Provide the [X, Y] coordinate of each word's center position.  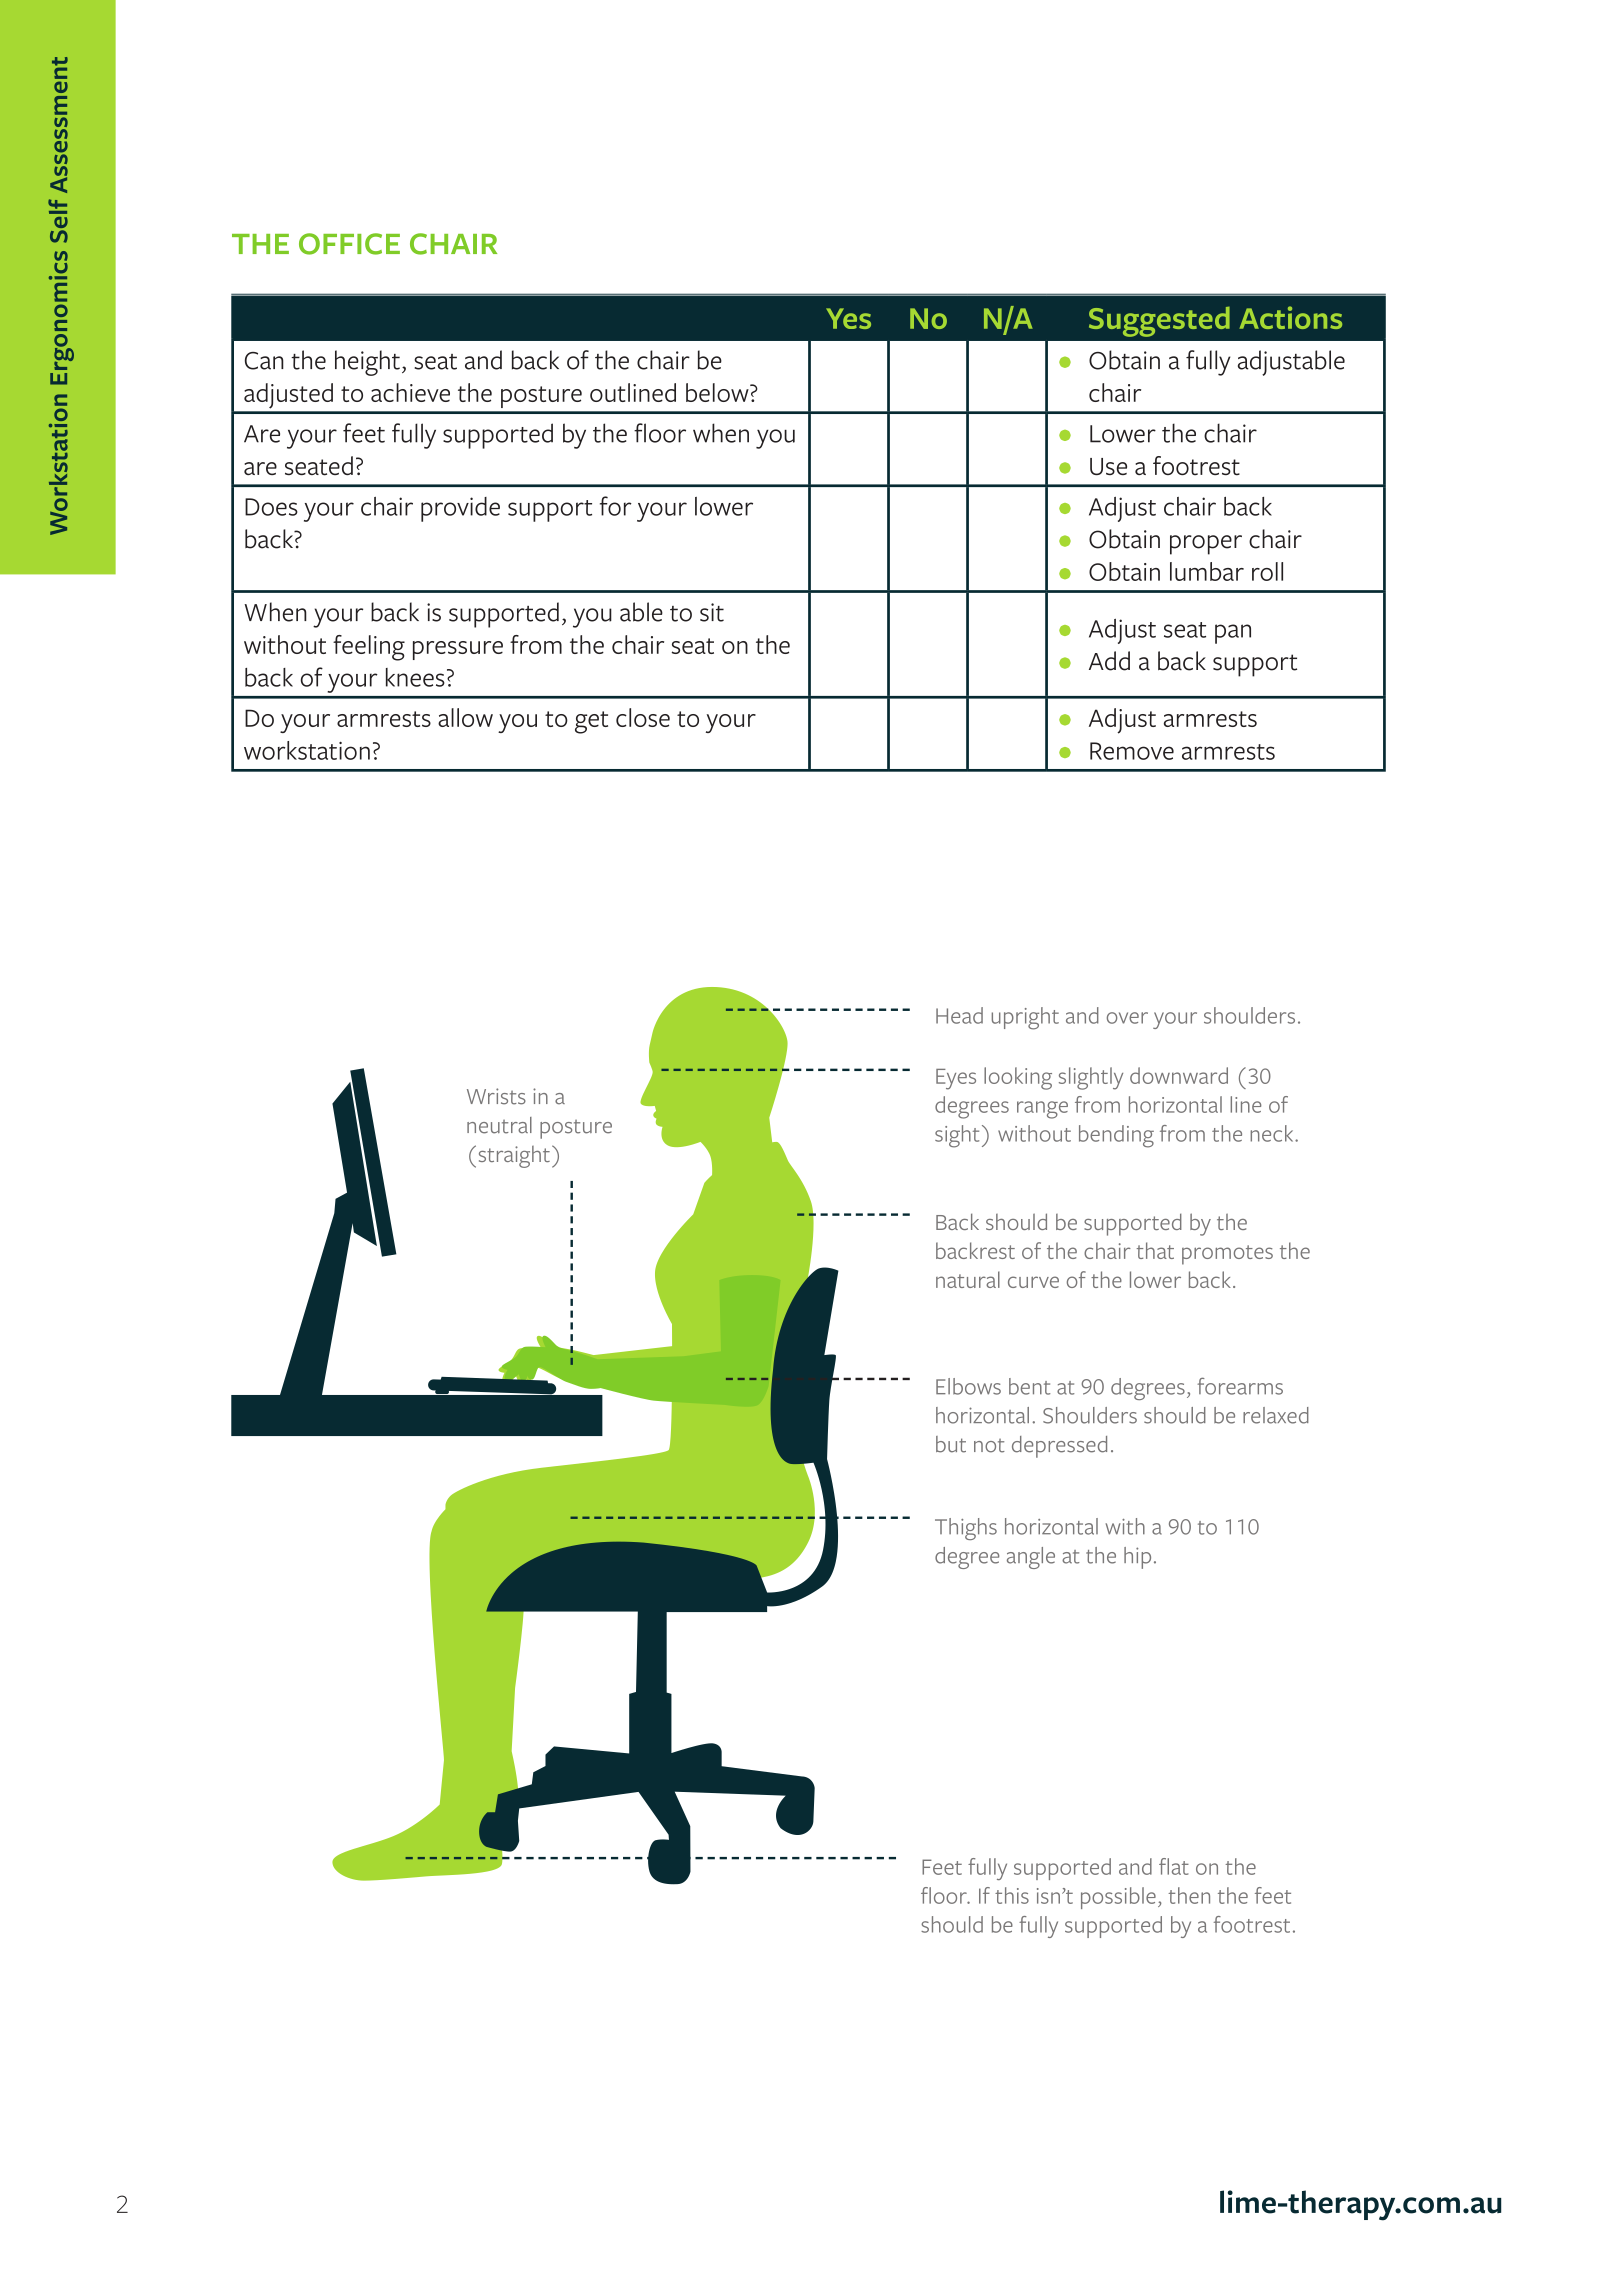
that [1155, 1250]
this [1012, 1895]
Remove [1132, 751]
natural [968, 1279]
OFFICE [349, 244]
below [718, 392]
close [643, 717]
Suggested [1159, 322]
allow [465, 717]
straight [514, 1157]
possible [1118, 1898]
